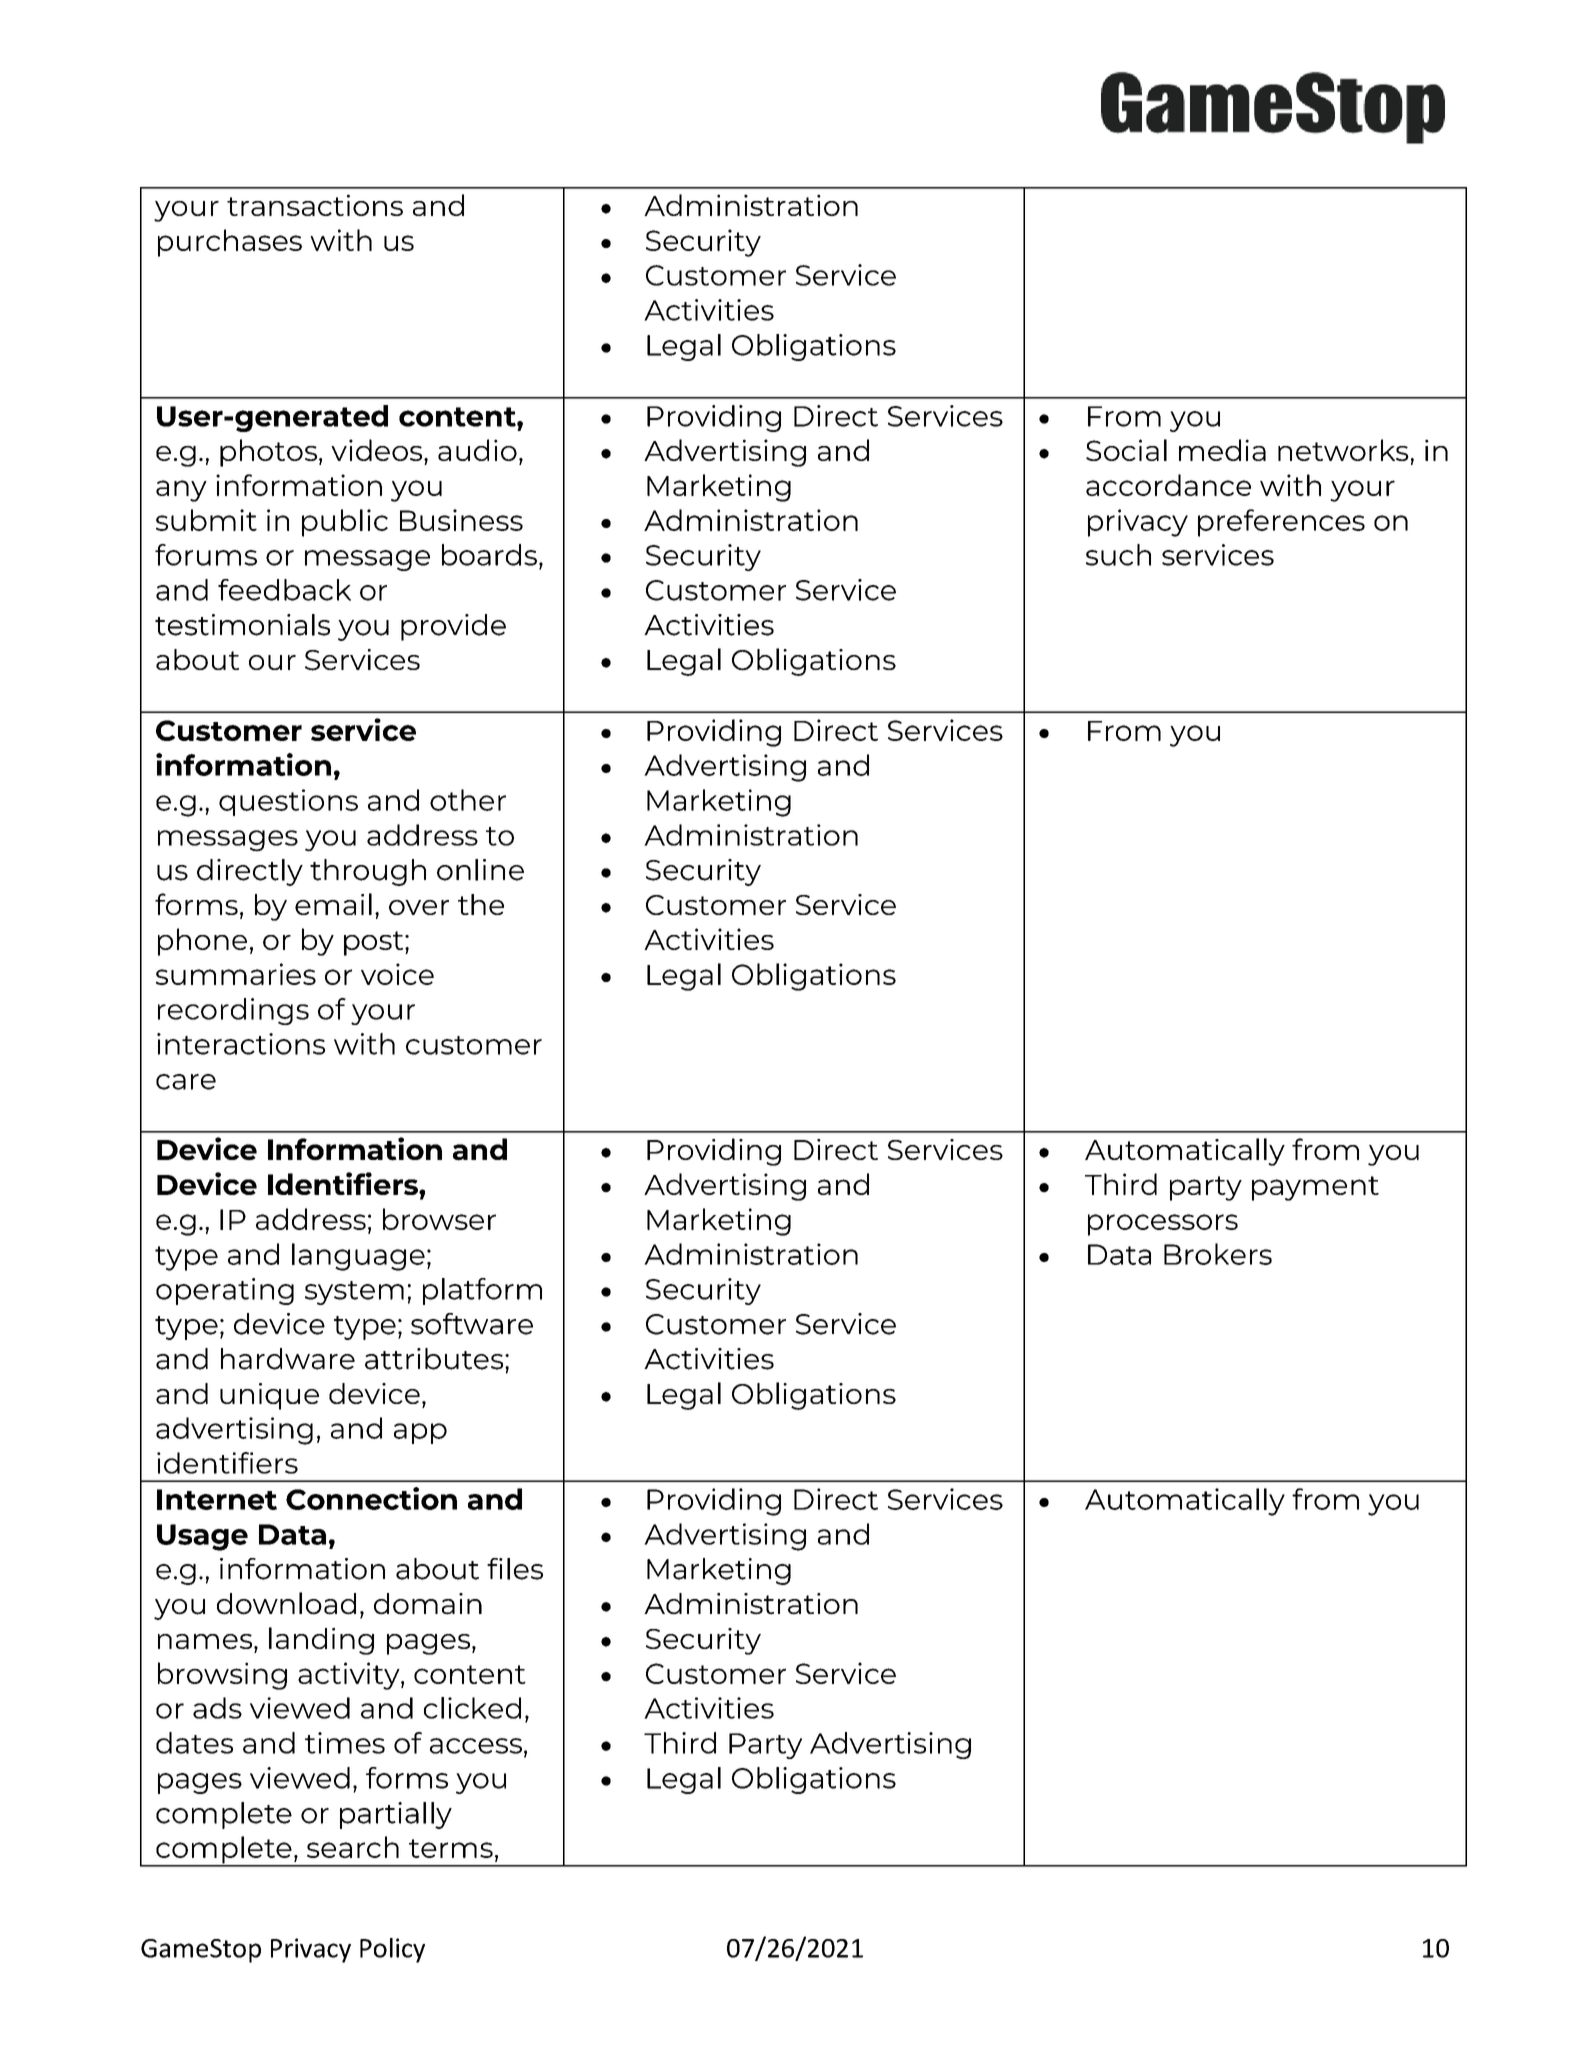 This screenshot has width=1590, height=2057. Describe the element at coordinates (288, 1359) in the screenshot. I see `hardware` at that location.
